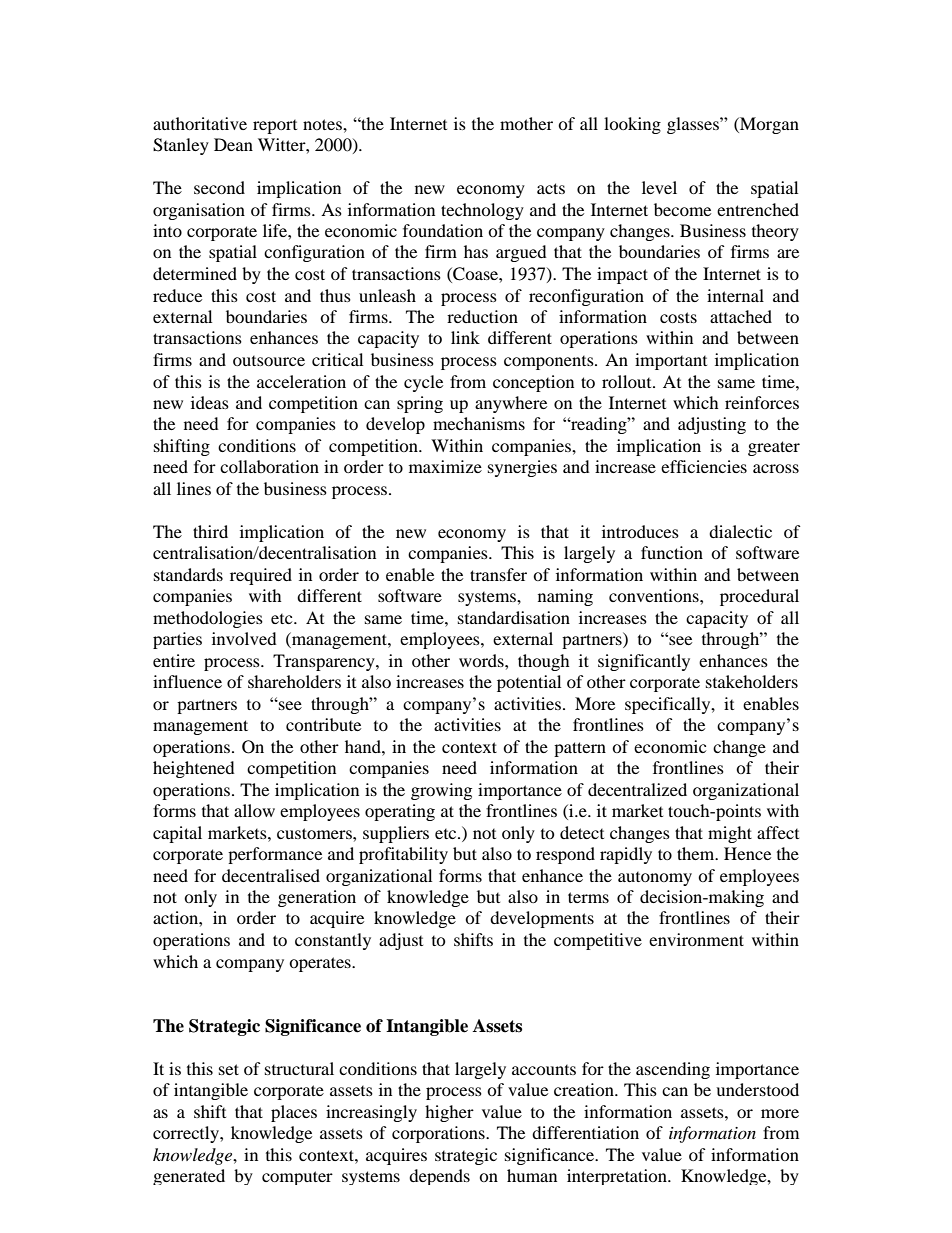  I want to click on corporations, so click(439, 1134).
